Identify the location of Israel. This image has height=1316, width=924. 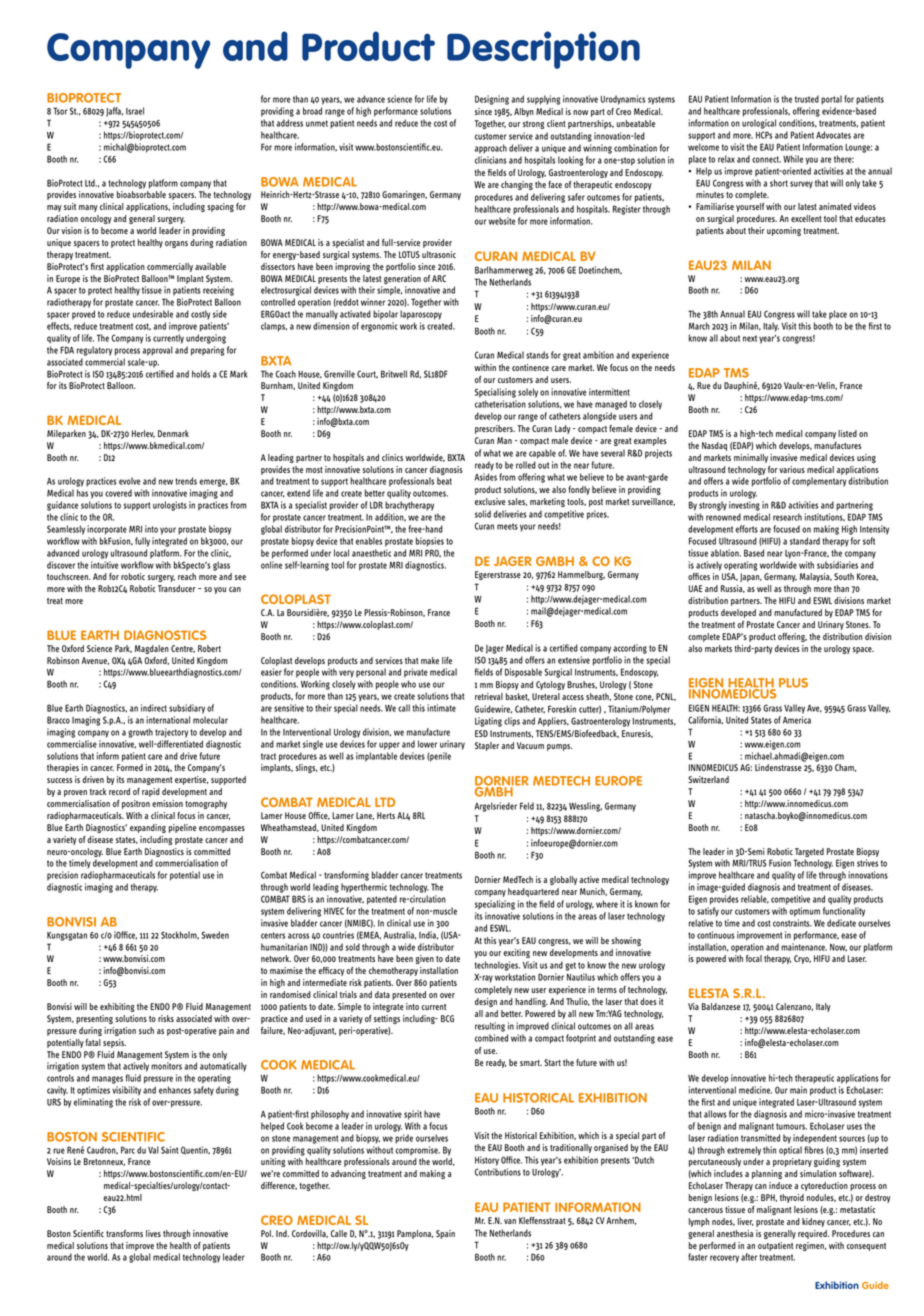
(135, 111).
